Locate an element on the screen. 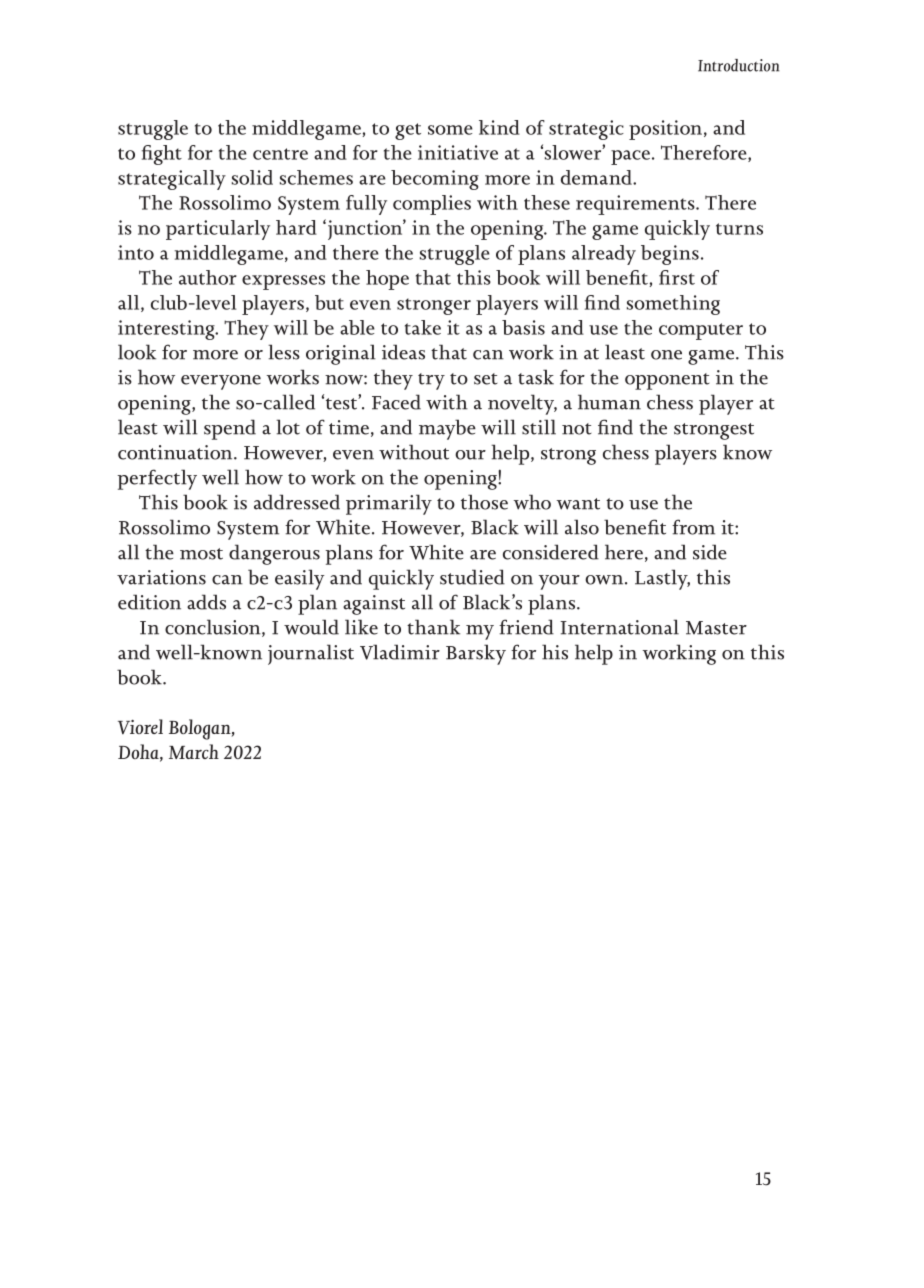 The image size is (924, 1288). particularly is located at coordinates (218, 230).
